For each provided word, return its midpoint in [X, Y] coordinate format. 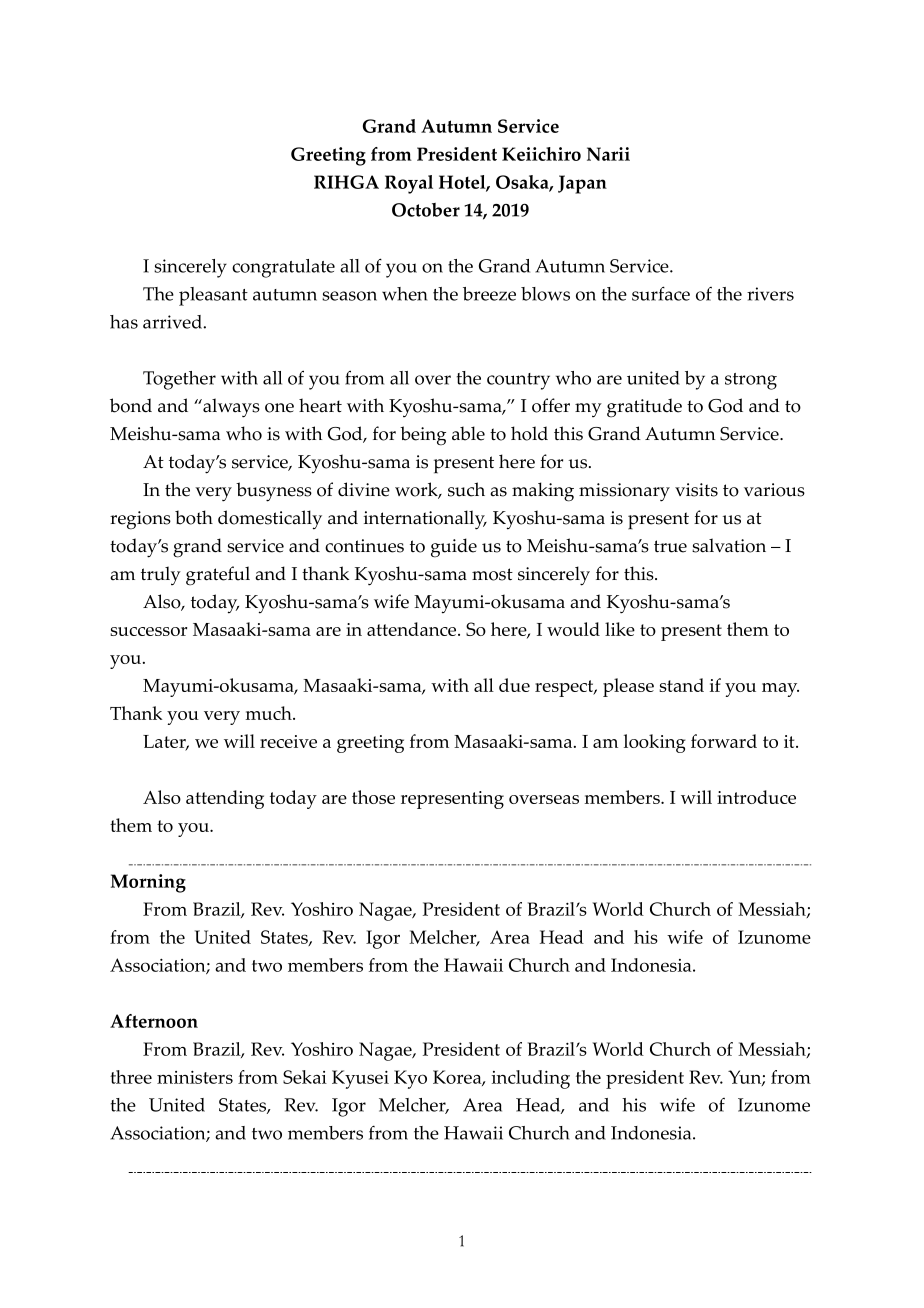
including [531, 1079]
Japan [582, 184]
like [620, 629]
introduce [756, 797]
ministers [195, 1077]
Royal [409, 184]
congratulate [283, 268]
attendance [413, 629]
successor [148, 631]
